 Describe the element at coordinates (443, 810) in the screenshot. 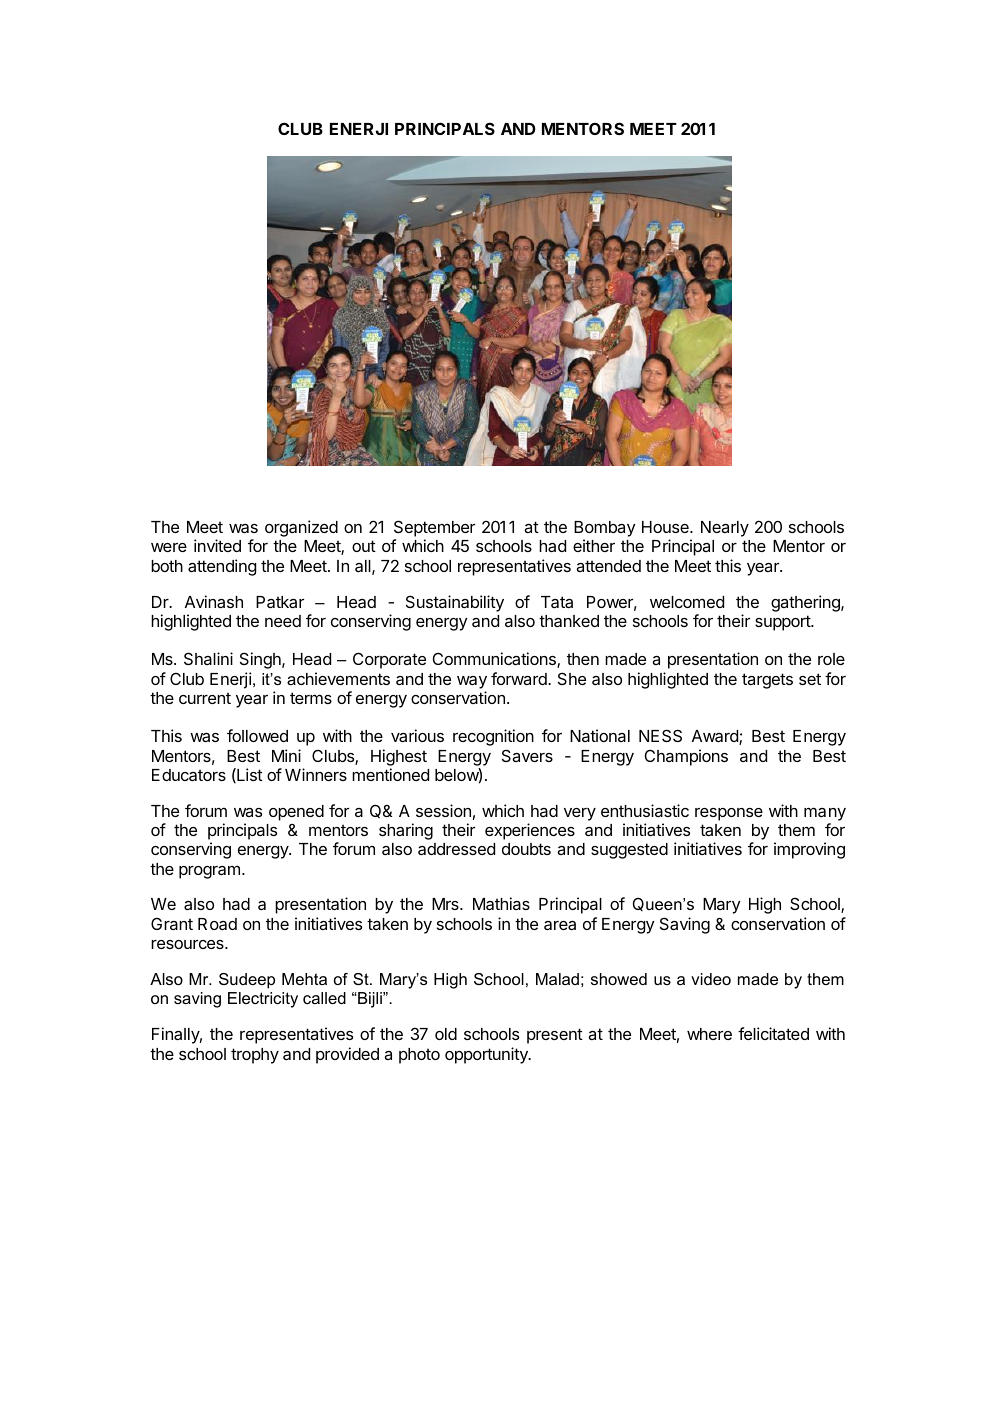

I see `session` at that location.
